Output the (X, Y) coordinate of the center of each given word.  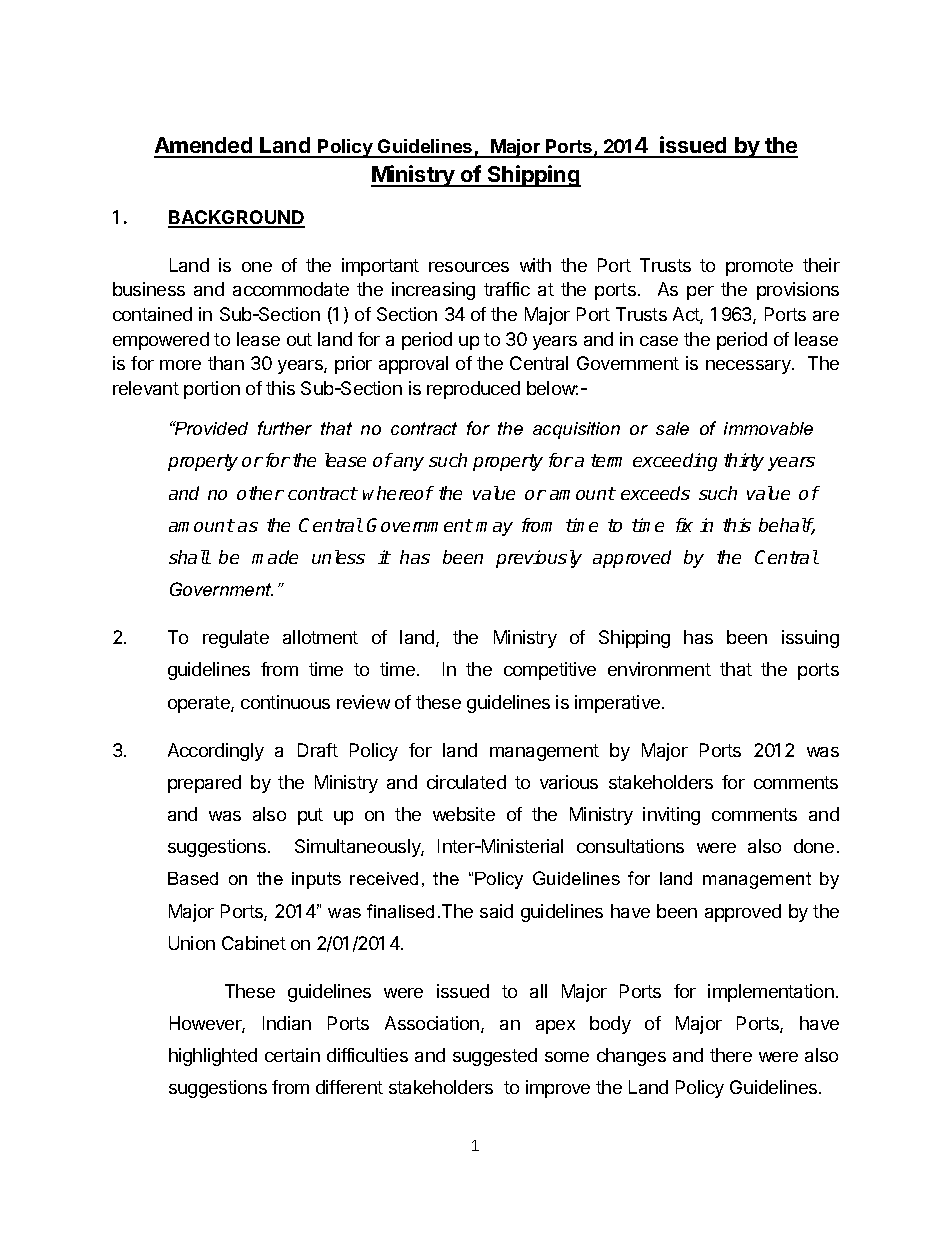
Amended (204, 147)
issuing (810, 639)
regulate (236, 639)
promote (759, 267)
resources (469, 267)
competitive (550, 671)
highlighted (213, 1057)
